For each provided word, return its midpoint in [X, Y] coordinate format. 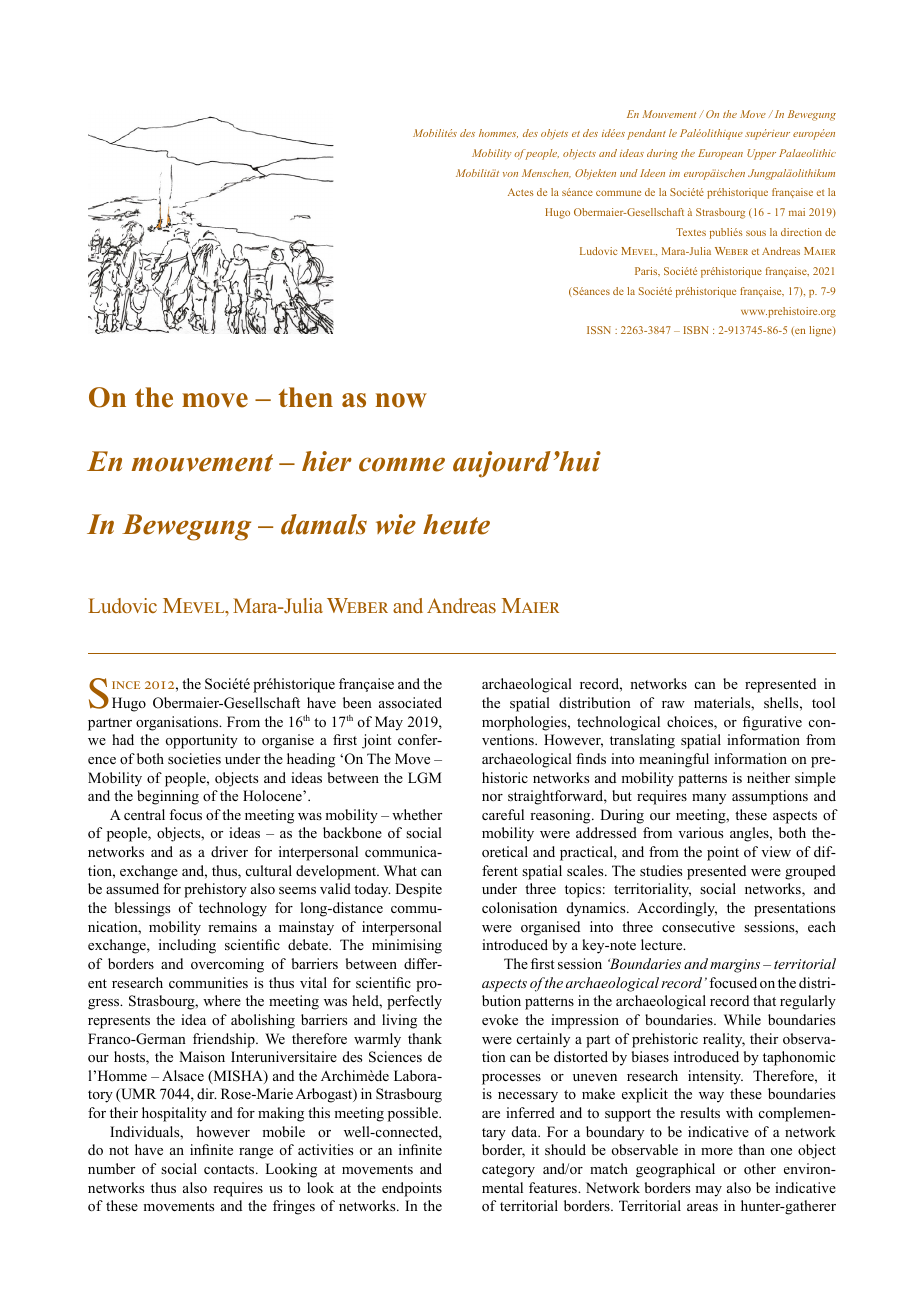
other [760, 1169]
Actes [521, 192]
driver [229, 851]
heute [456, 524]
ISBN [696, 330]
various [700, 832]
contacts [230, 1170]
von [510, 174]
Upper [761, 154]
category [508, 1171]
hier [327, 461]
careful [503, 814]
